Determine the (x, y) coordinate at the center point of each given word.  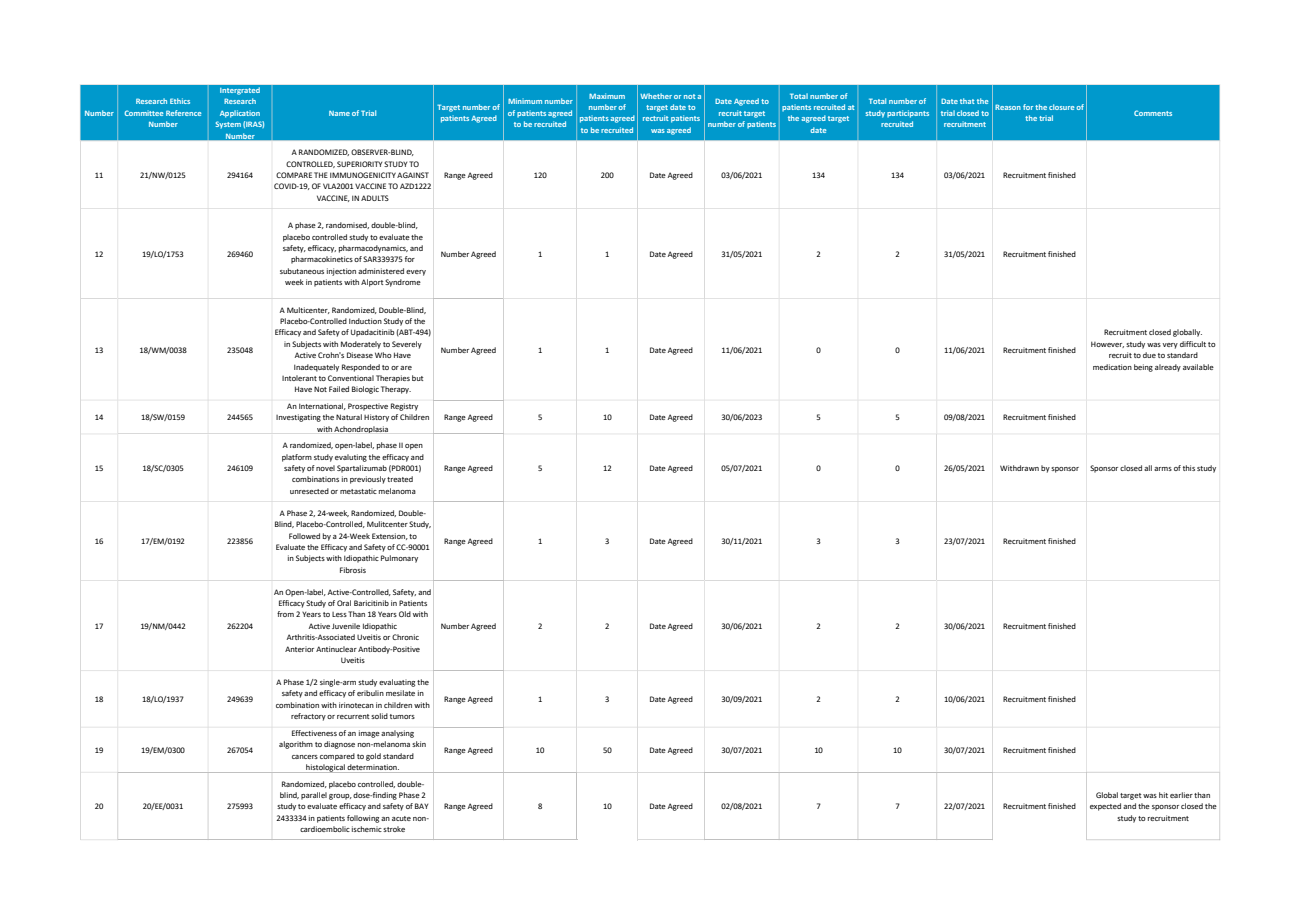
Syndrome (403, 283)
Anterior (299, 649)
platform (297, 458)
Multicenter (308, 310)
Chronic (405, 637)
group (340, 797)
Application (240, 114)
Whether (656, 96)
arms (1163, 469)
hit (1163, 795)
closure (1061, 107)
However (1107, 344)
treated (400, 479)
